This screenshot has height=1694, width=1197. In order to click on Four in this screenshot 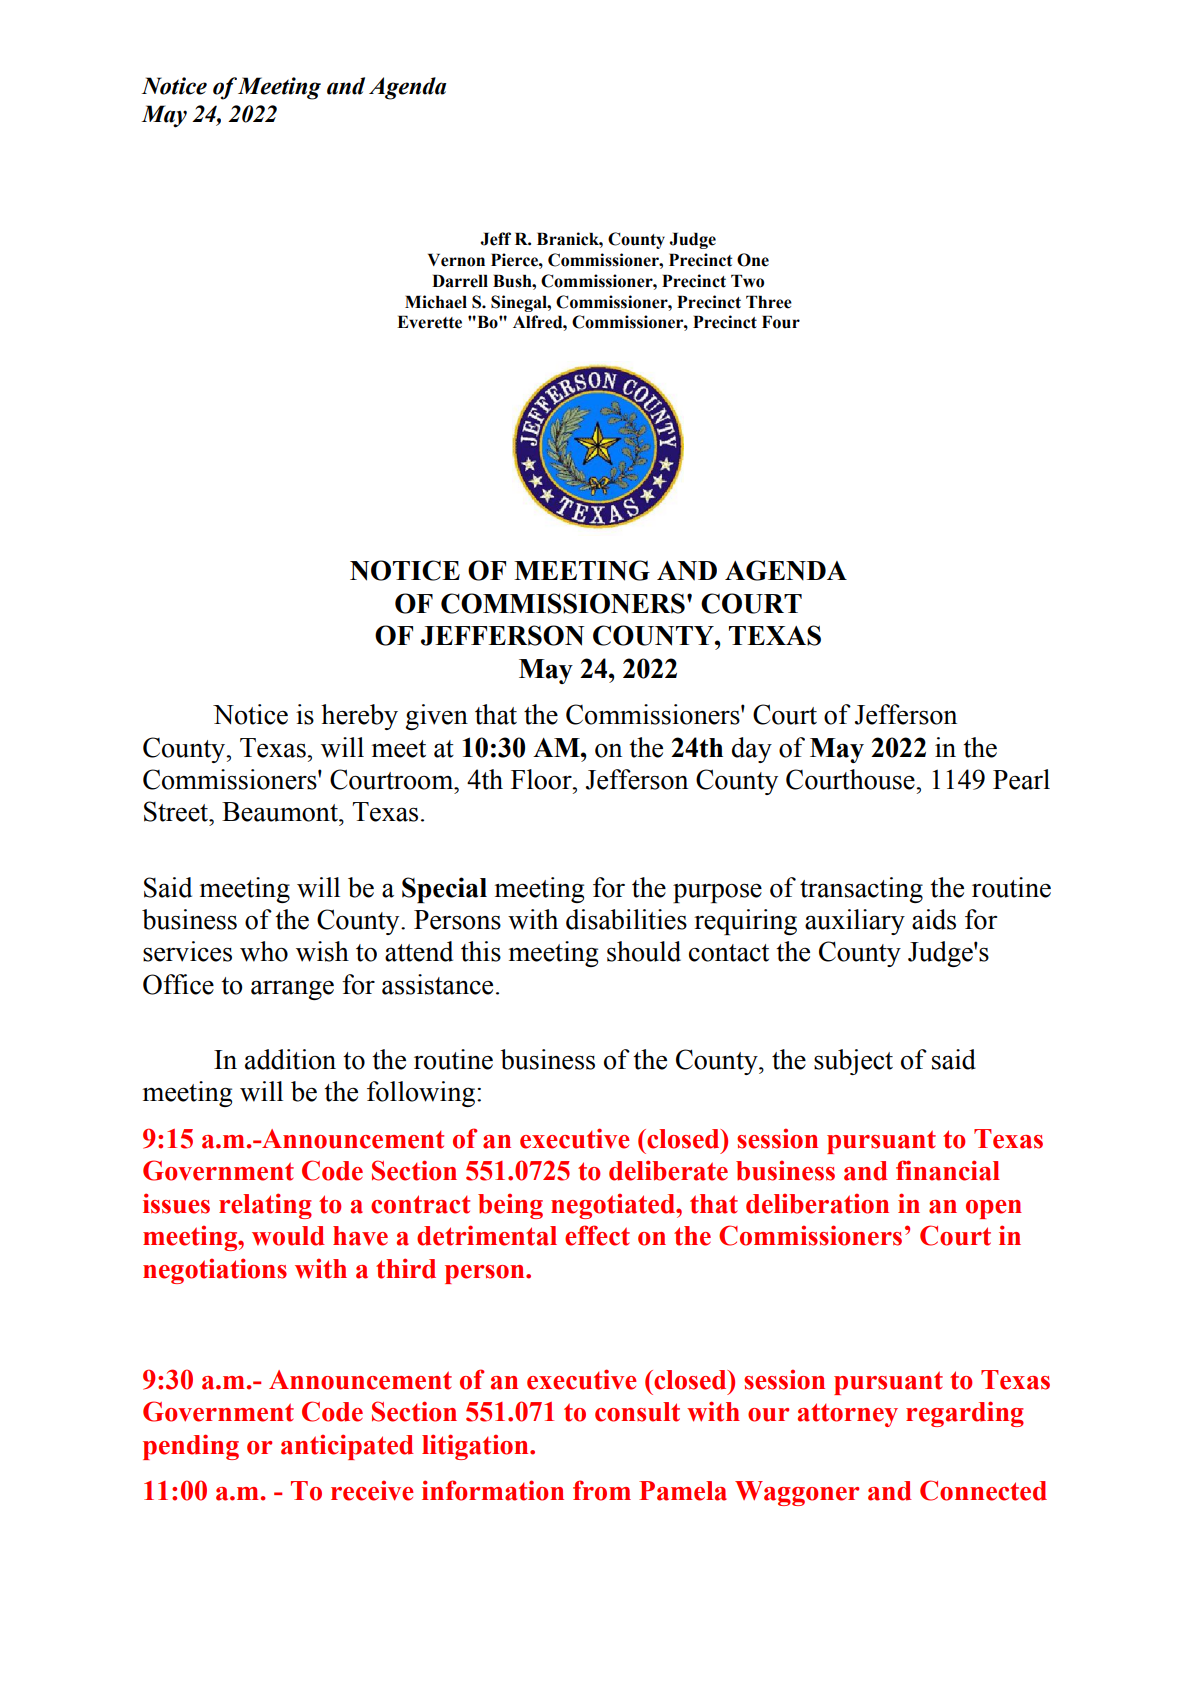, I will do `click(781, 322)`.
